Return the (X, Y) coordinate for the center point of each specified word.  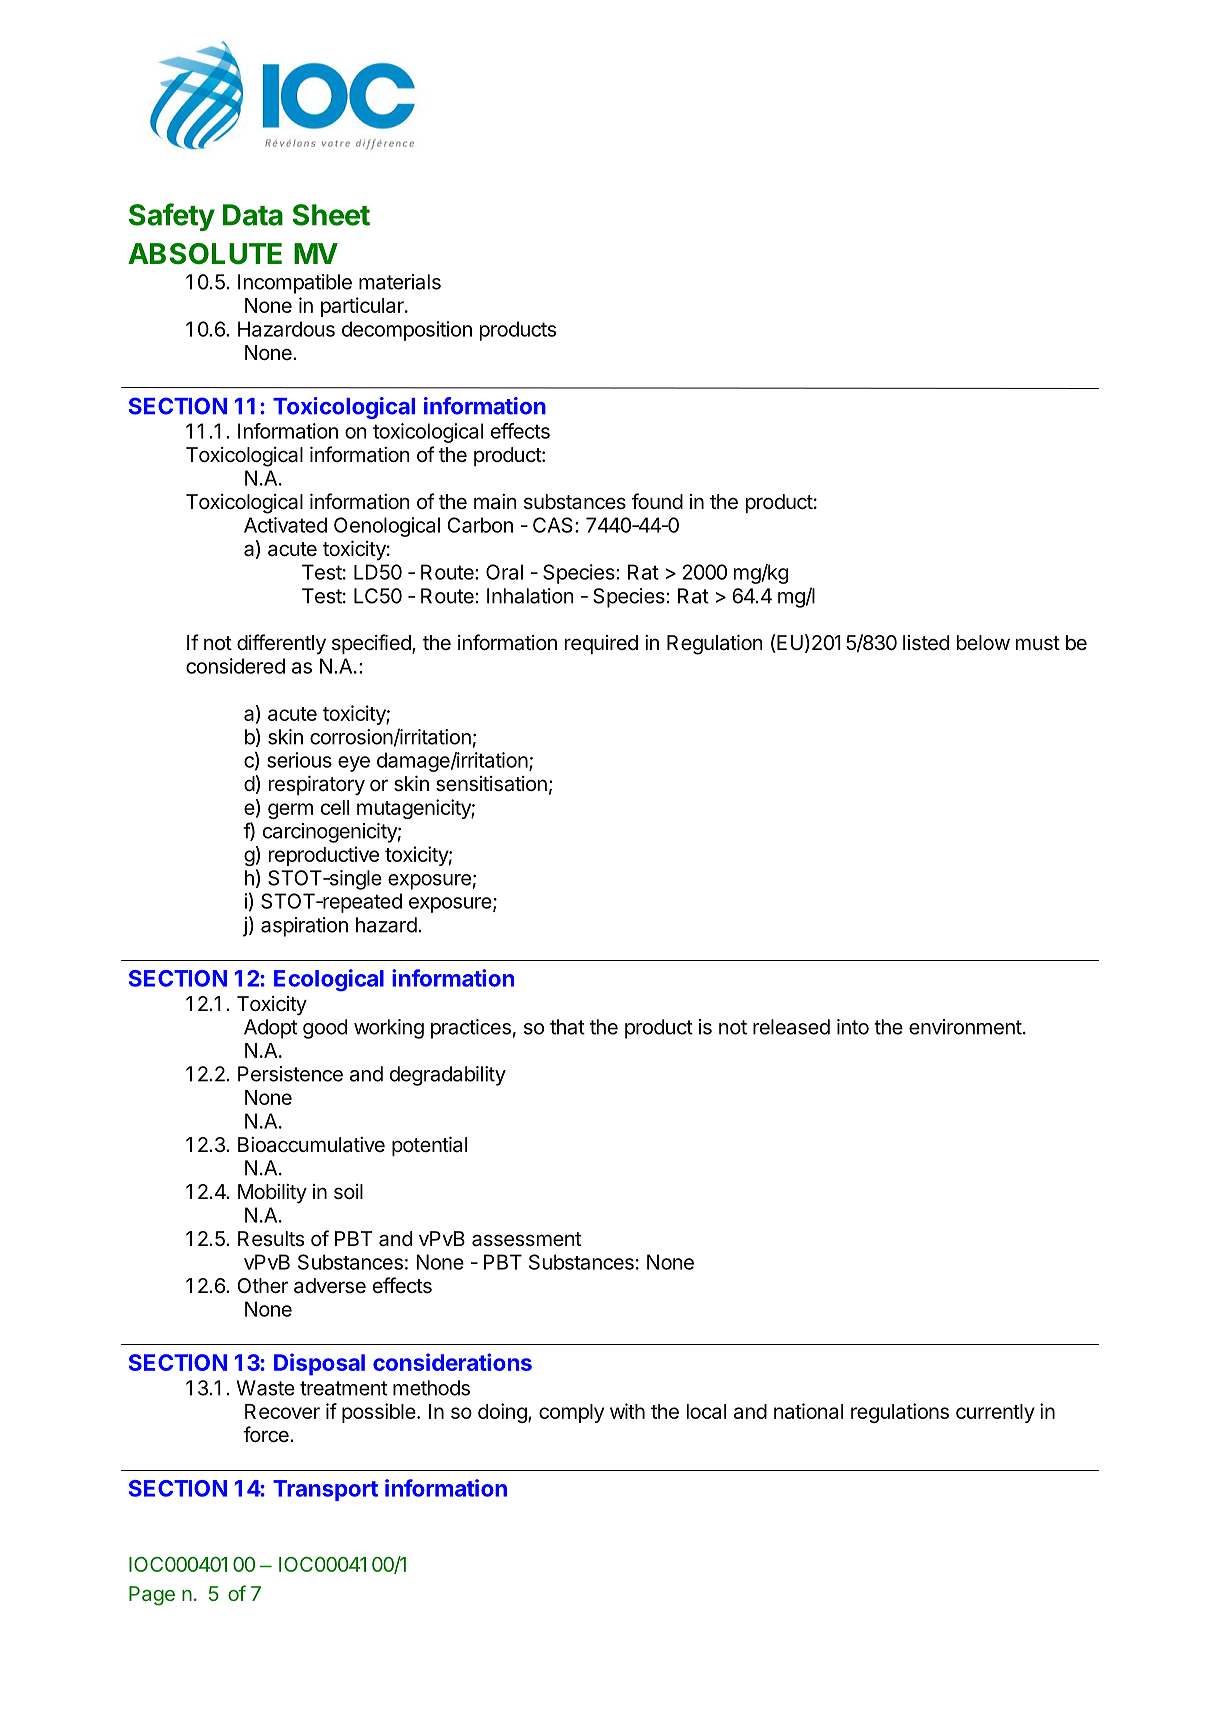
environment (965, 1027)
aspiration (304, 927)
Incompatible (295, 284)
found (657, 501)
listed (926, 643)
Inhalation (530, 596)
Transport (325, 1490)
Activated (285, 525)
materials (400, 282)
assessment (526, 1239)
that (567, 1027)
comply (571, 1413)
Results (271, 1239)
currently (995, 1413)
